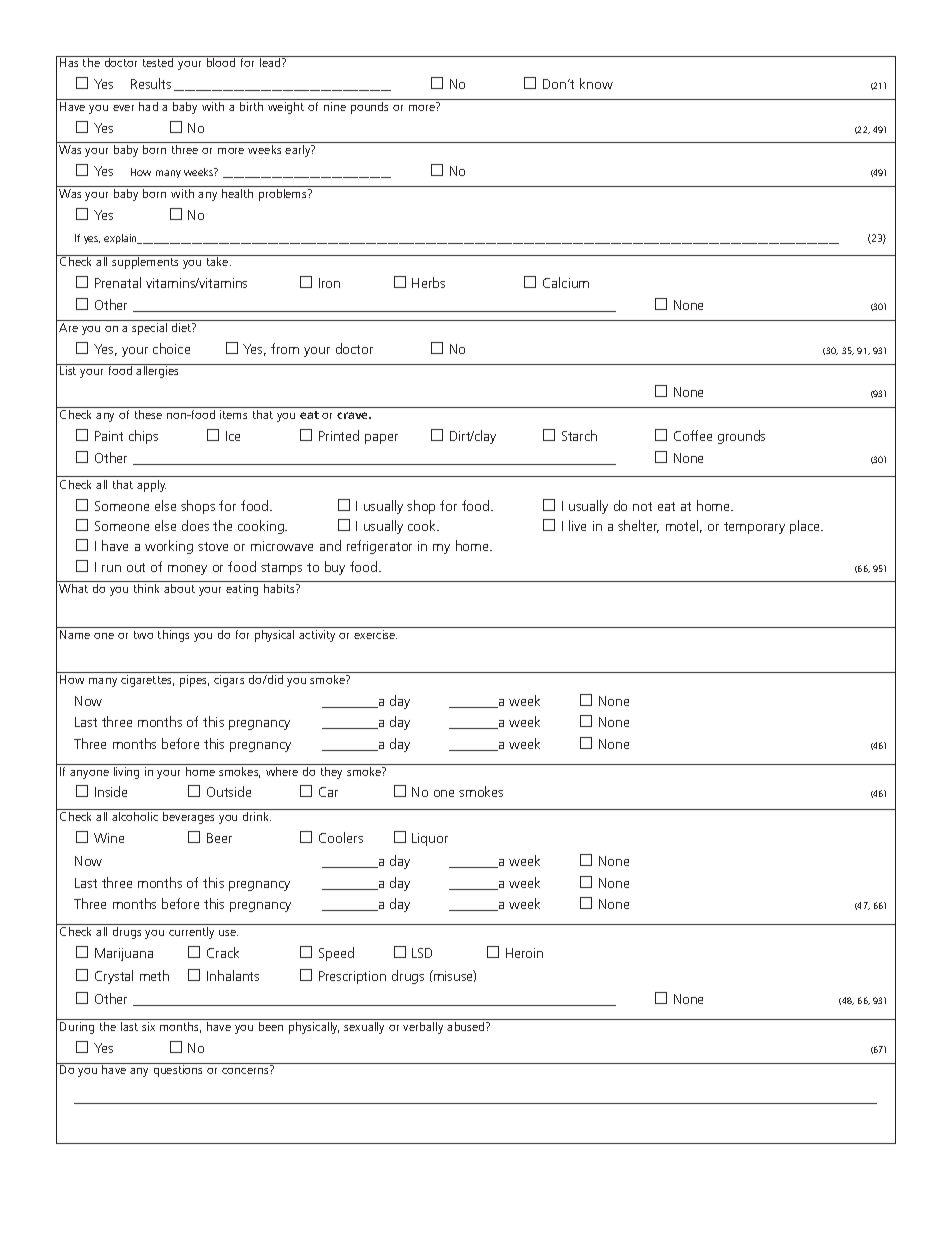 The height and width of the screenshot is (1233, 952). What do you see at coordinates (596, 83) in the screenshot?
I see `know` at bounding box center [596, 83].
